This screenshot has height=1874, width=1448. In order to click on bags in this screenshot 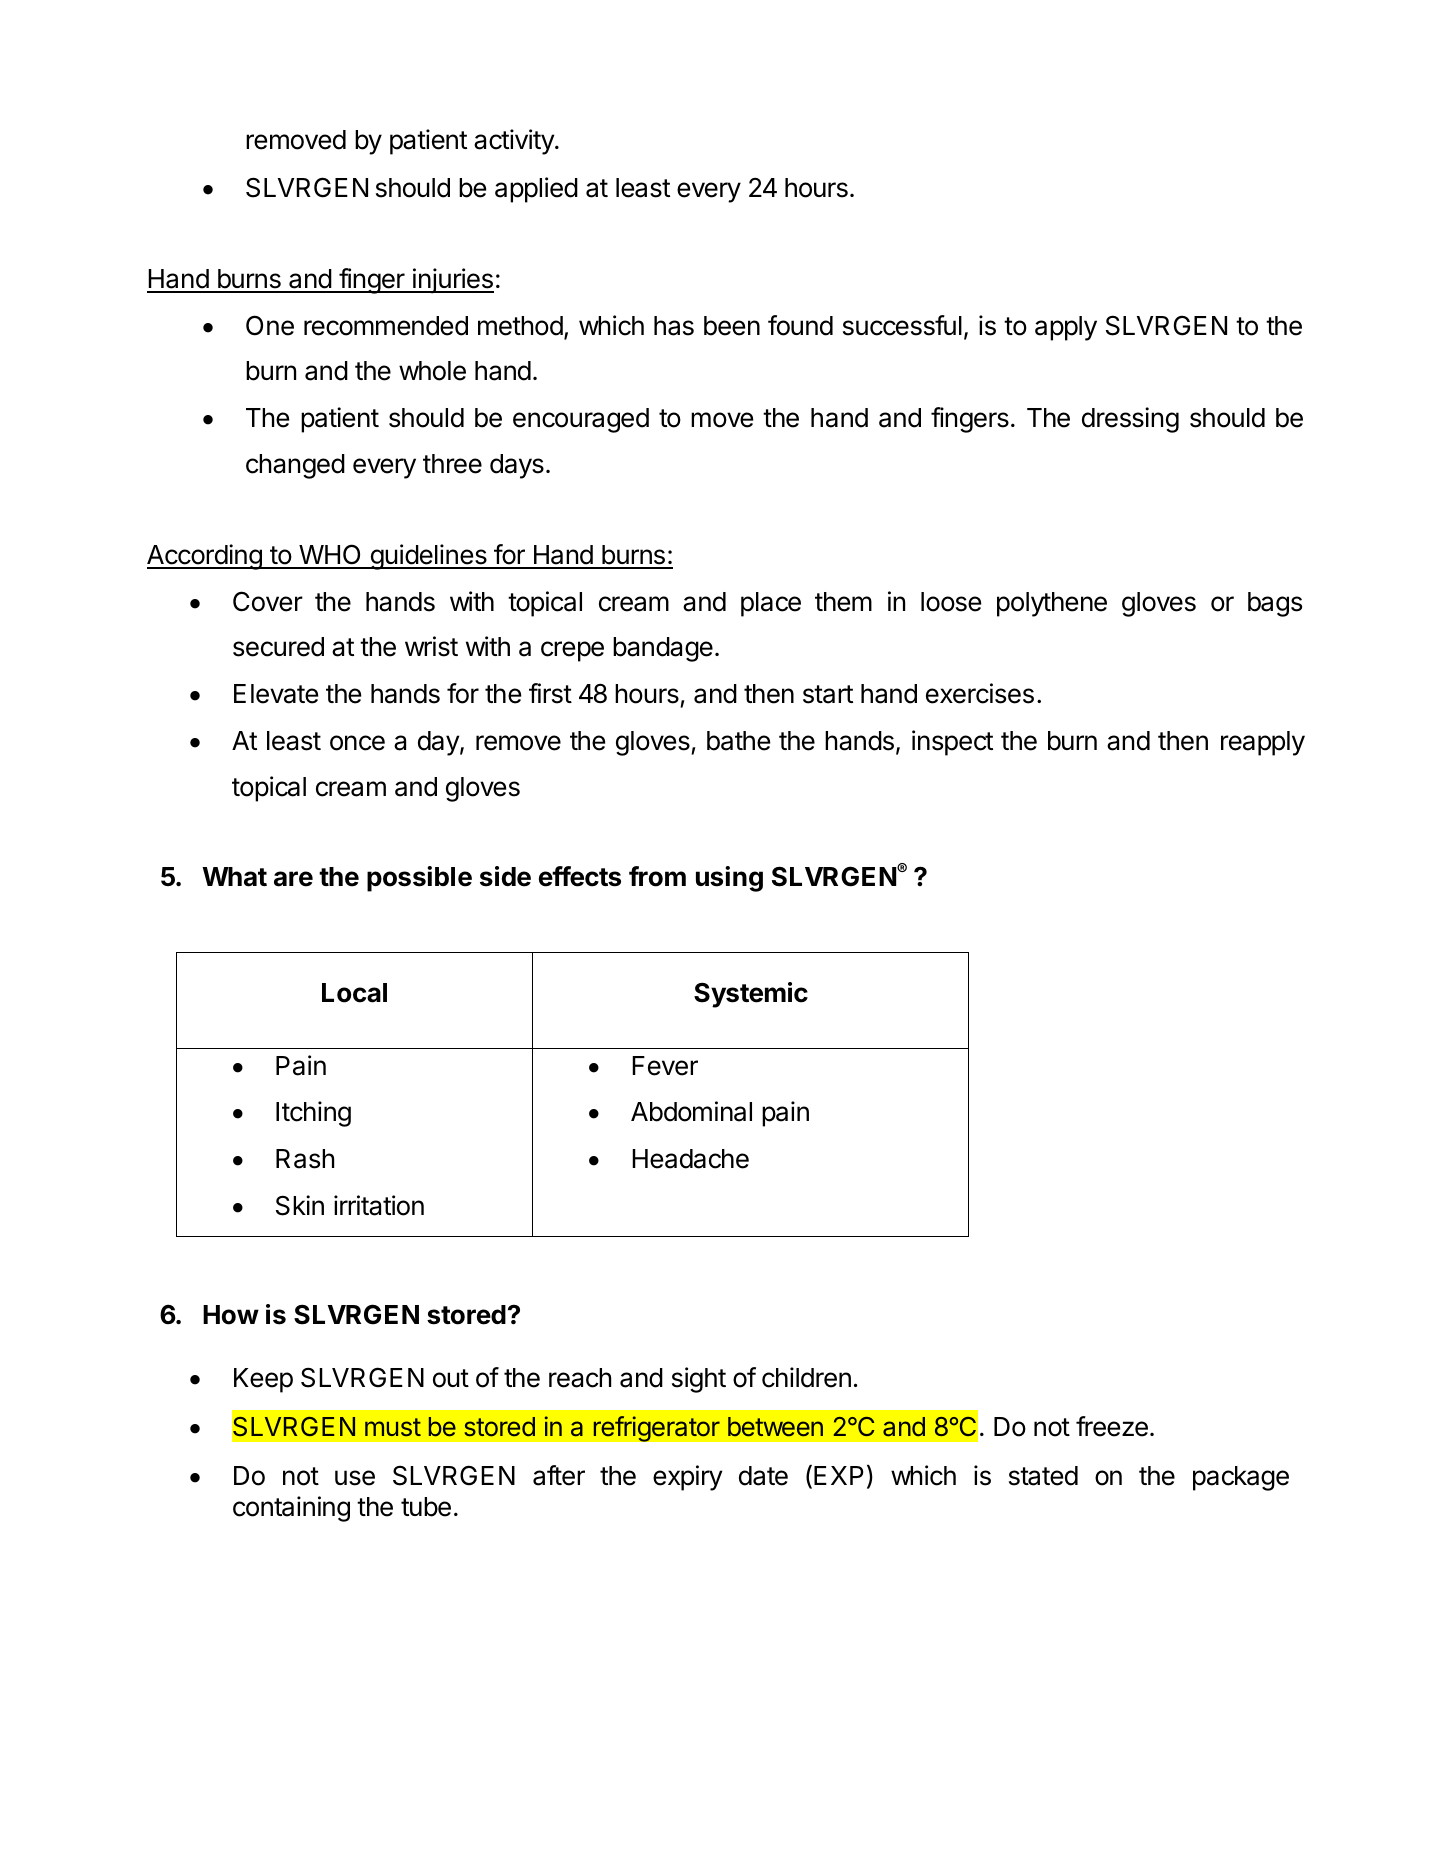, I will do `click(1275, 604)`.
